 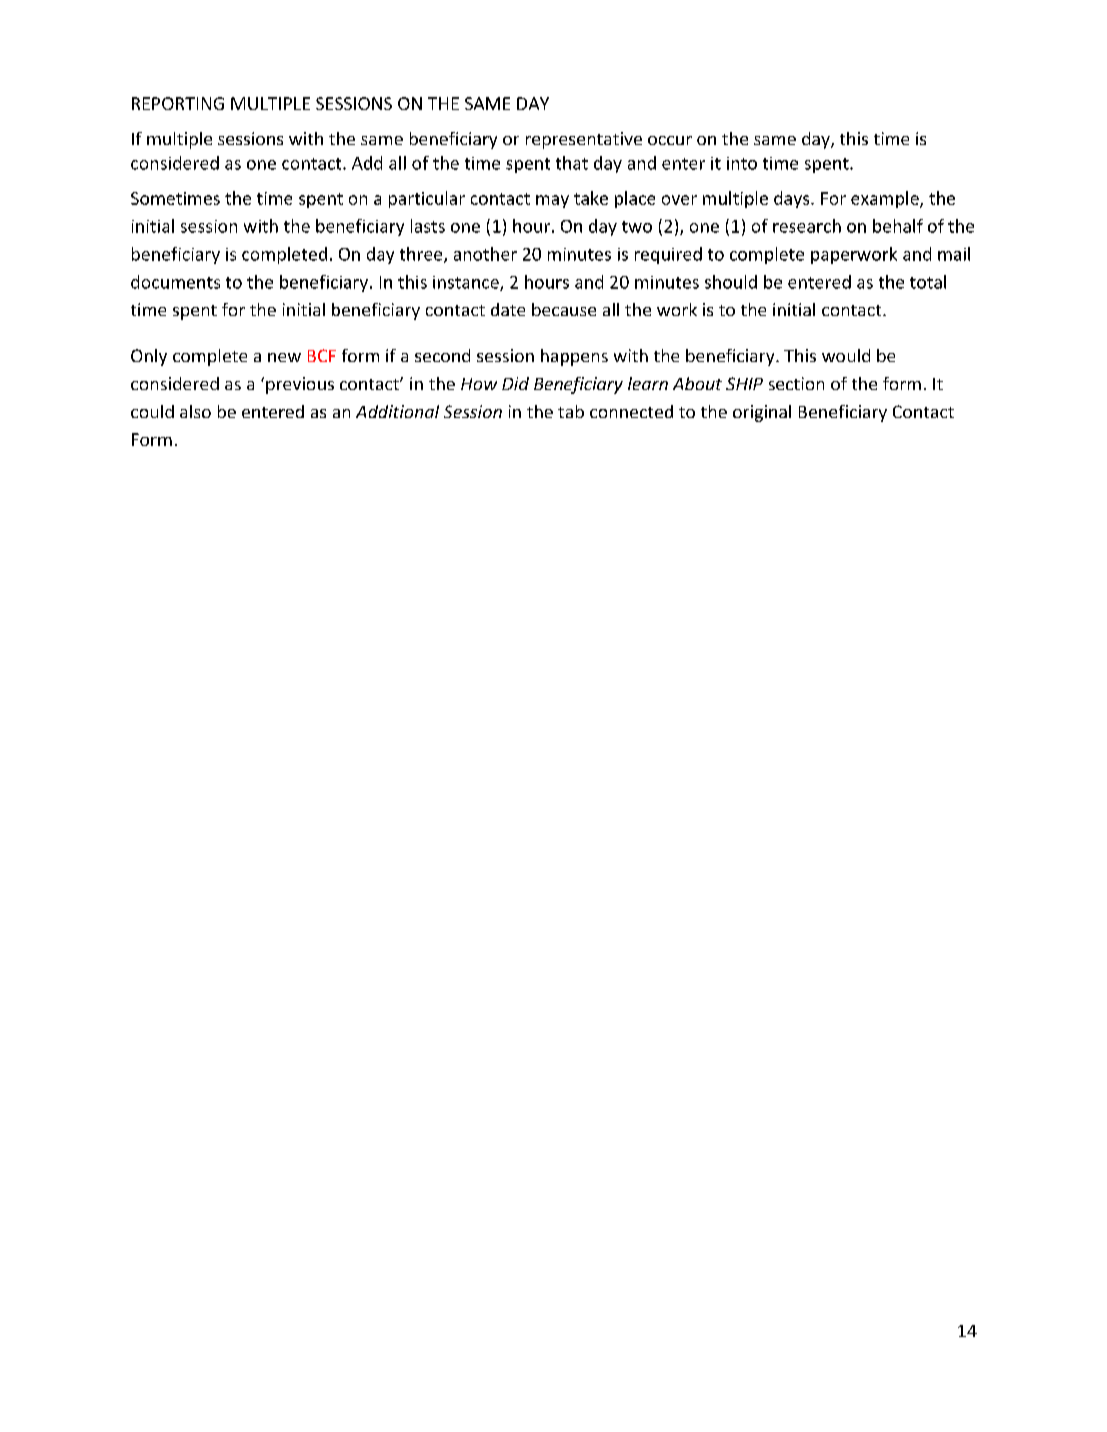 I want to click on new, so click(x=284, y=357).
